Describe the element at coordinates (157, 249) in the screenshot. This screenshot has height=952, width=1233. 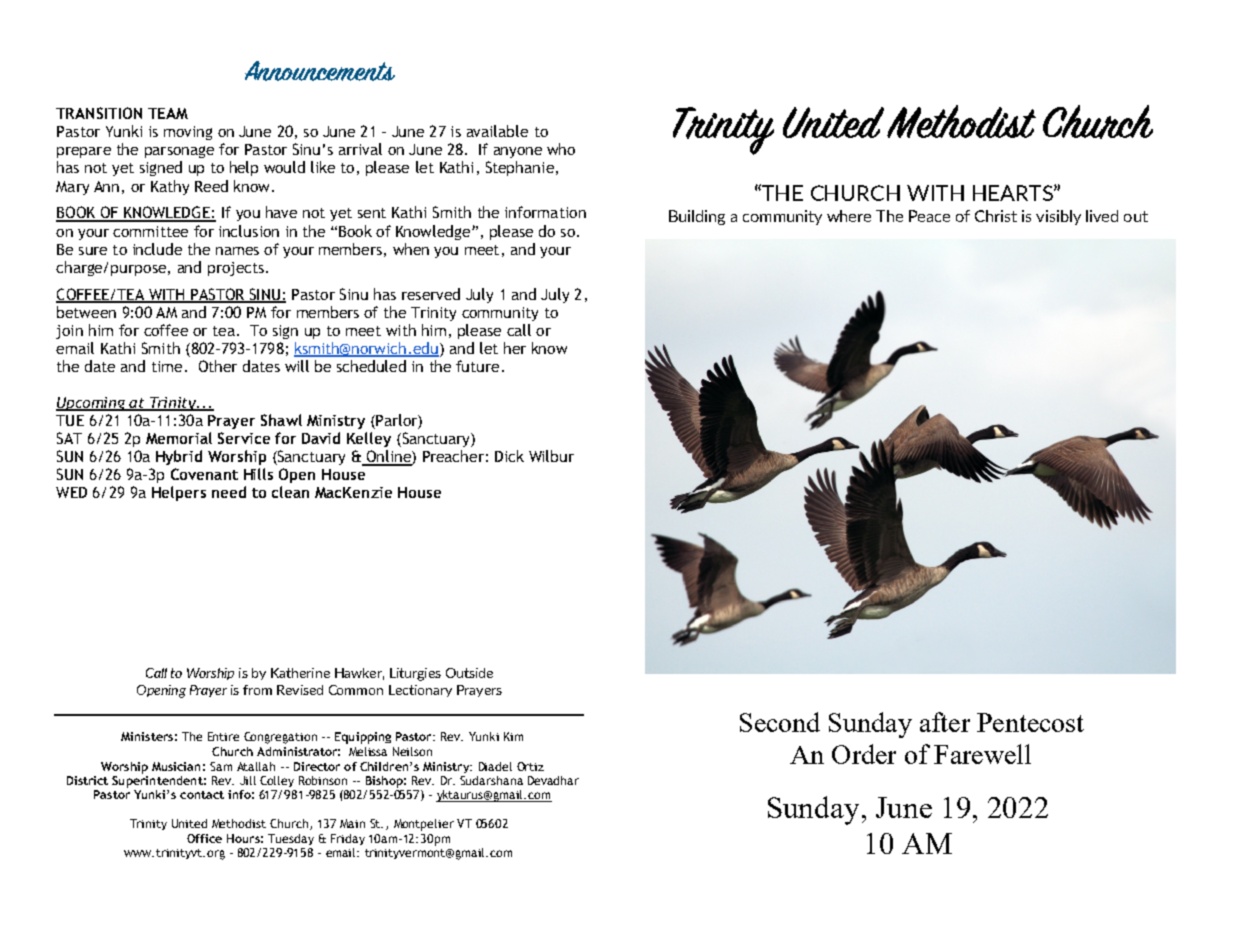
I see `include` at that location.
